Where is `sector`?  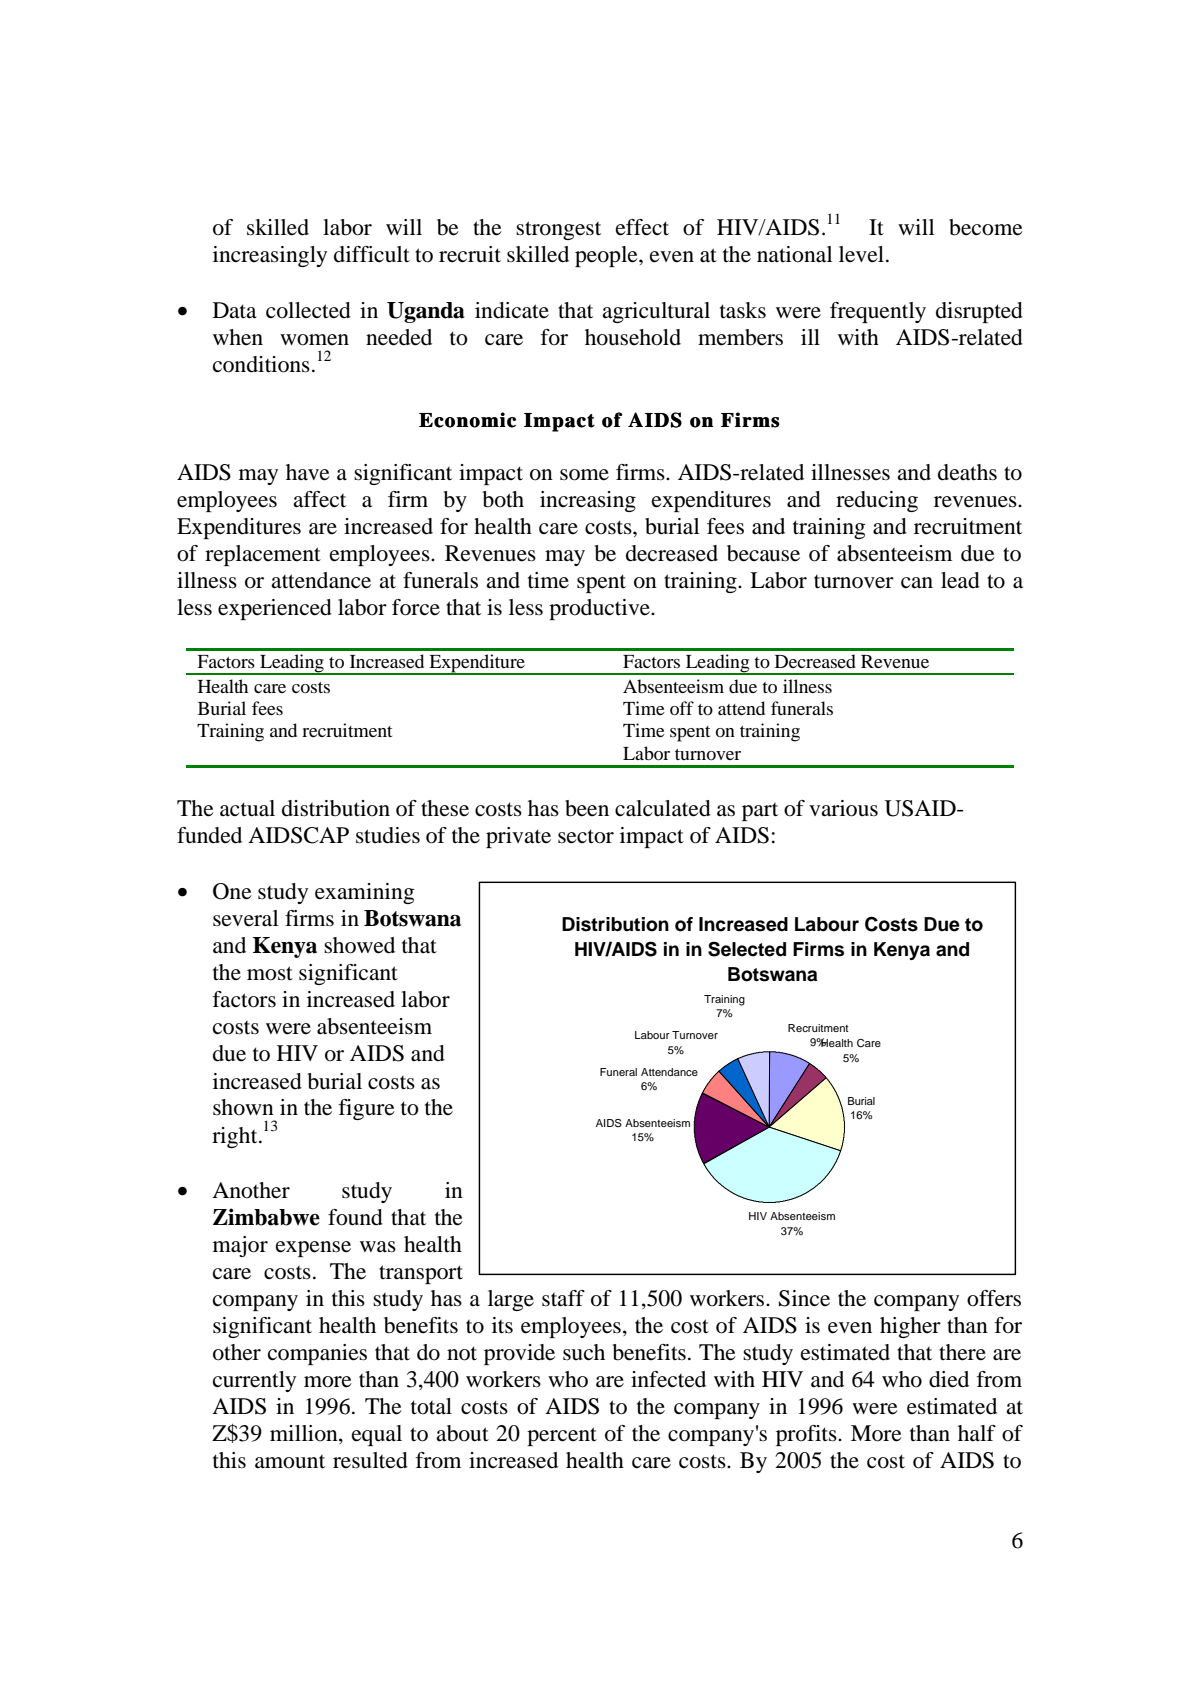
sector is located at coordinates (586, 836).
